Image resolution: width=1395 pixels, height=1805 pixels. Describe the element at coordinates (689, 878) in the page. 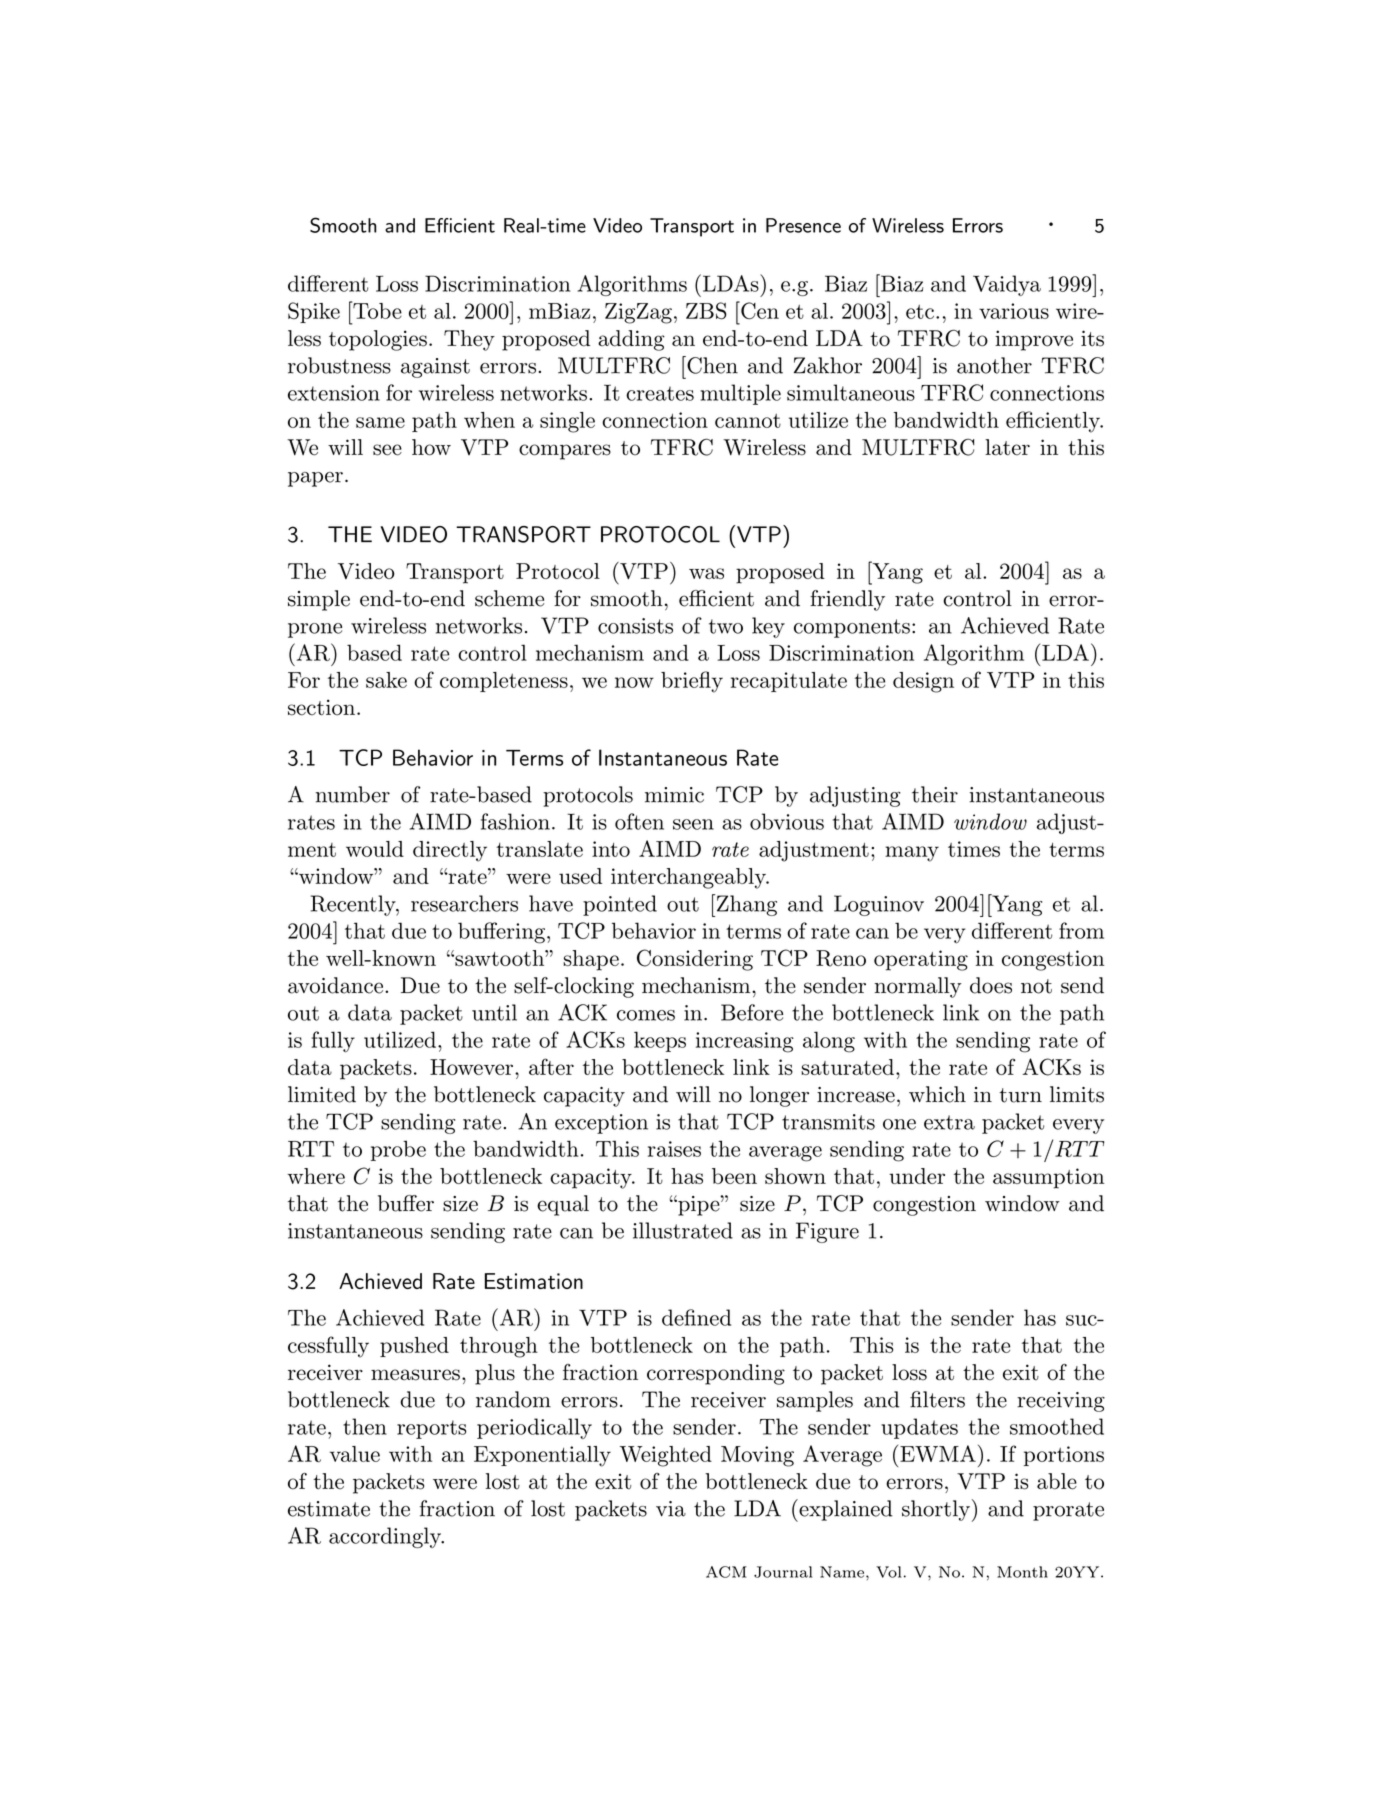

I see `interchangeably` at that location.
